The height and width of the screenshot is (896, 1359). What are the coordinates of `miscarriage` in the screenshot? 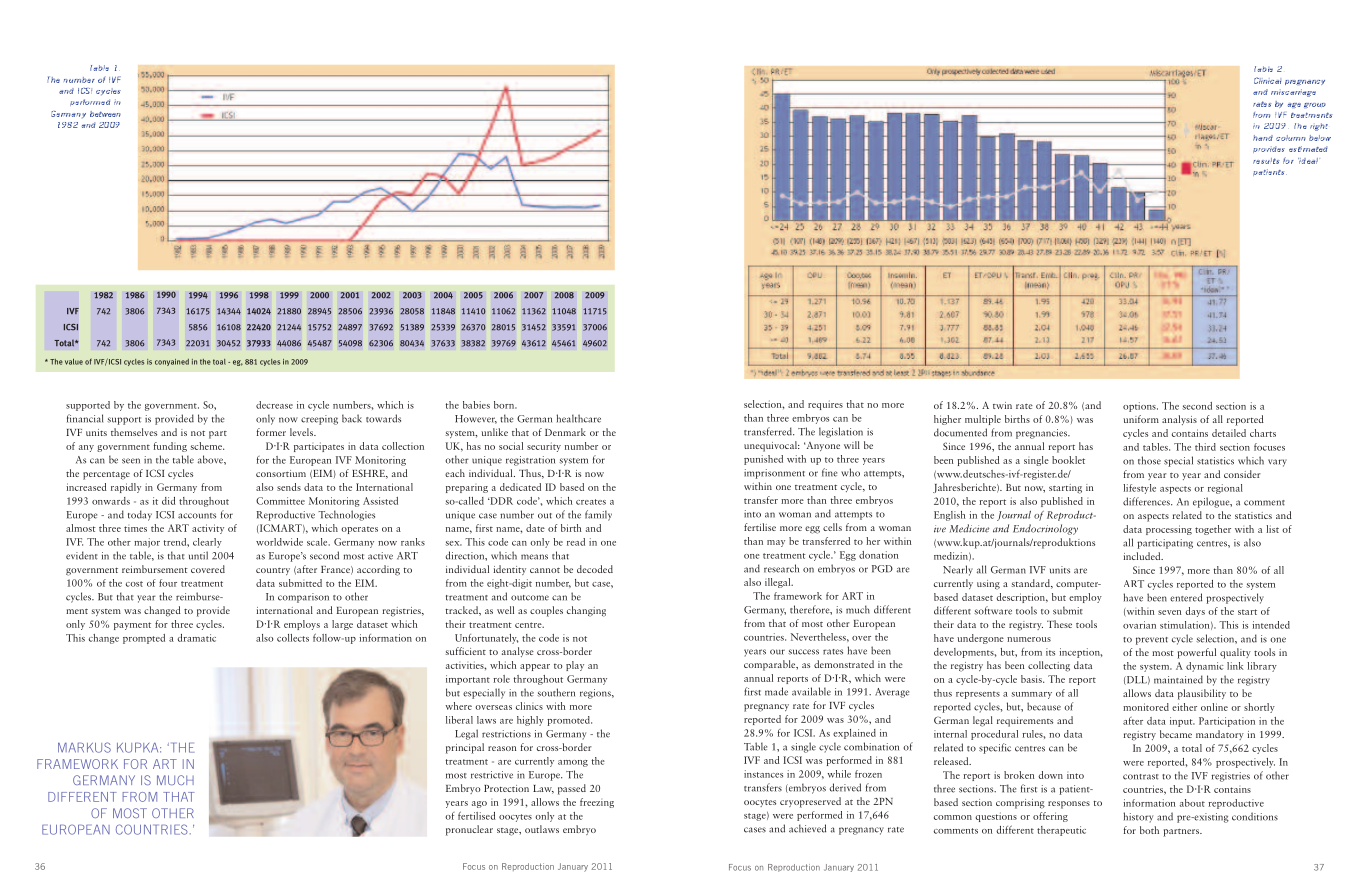 It's located at (1293, 93).
